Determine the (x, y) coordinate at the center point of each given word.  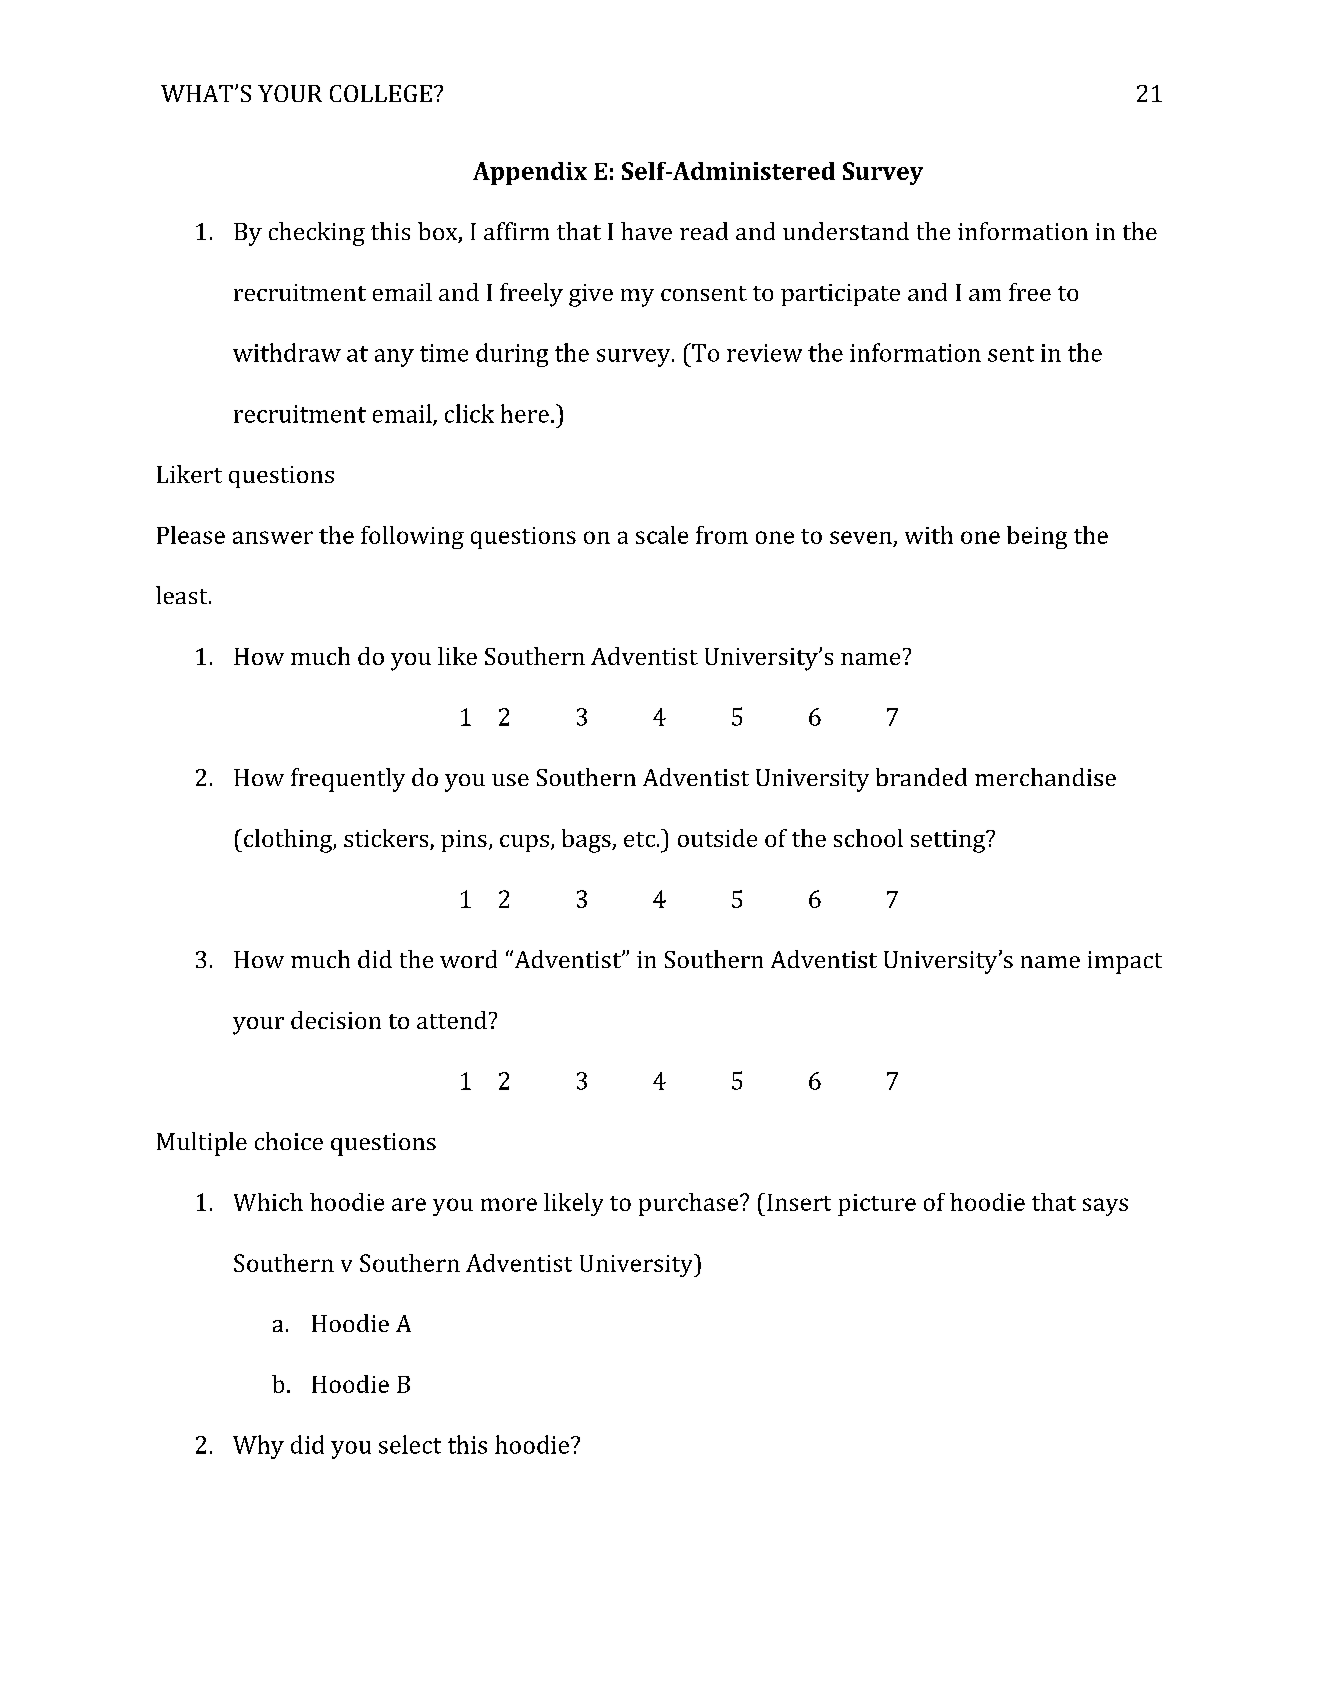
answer (273, 537)
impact (1125, 962)
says (1105, 1207)
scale (662, 535)
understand (846, 231)
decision (336, 1020)
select (410, 1444)
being (1037, 537)
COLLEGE (381, 93)
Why (258, 1447)
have (646, 231)
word (468, 959)
